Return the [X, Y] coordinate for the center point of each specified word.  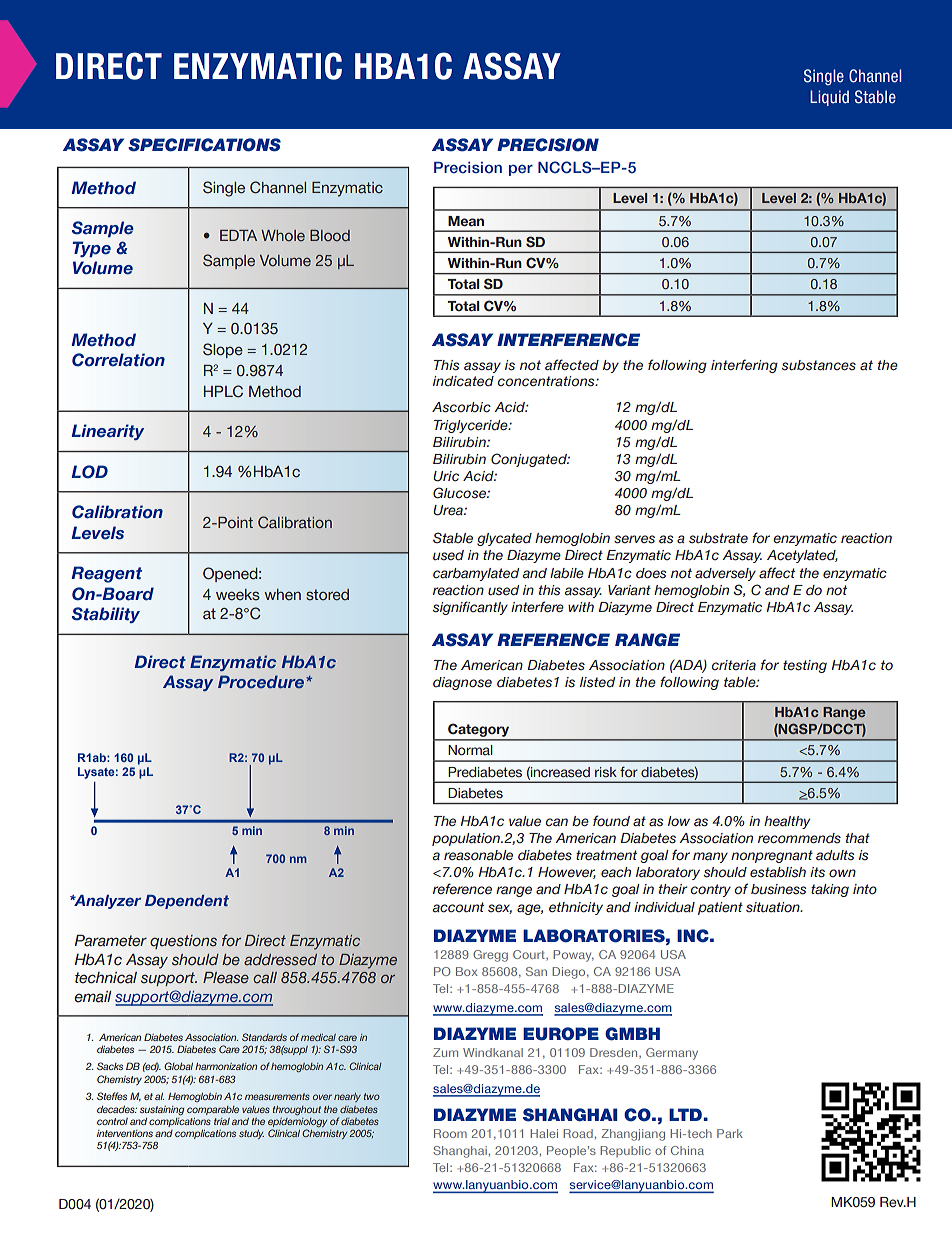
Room [450, 1133]
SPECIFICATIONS [204, 145]
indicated [463, 381]
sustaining [162, 1110]
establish [778, 872]
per [521, 170]
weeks [238, 595]
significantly [470, 608]
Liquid [829, 98]
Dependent [187, 902]
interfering [744, 366]
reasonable [478, 855]
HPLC [223, 391]
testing [805, 666]
